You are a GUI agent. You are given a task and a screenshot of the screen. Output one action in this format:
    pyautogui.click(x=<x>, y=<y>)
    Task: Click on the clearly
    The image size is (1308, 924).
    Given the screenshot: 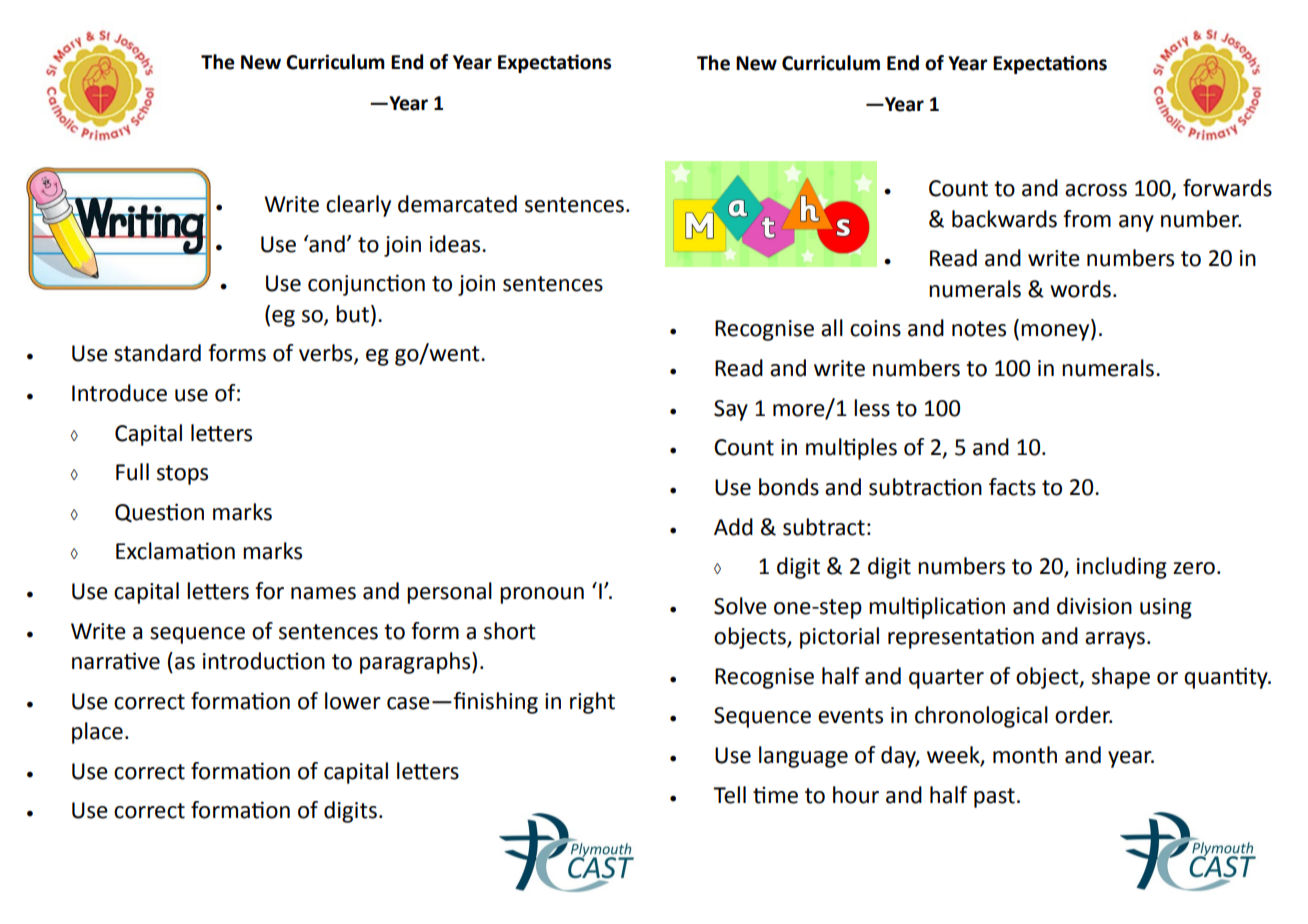 What is the action you would take?
    pyautogui.click(x=358, y=206)
